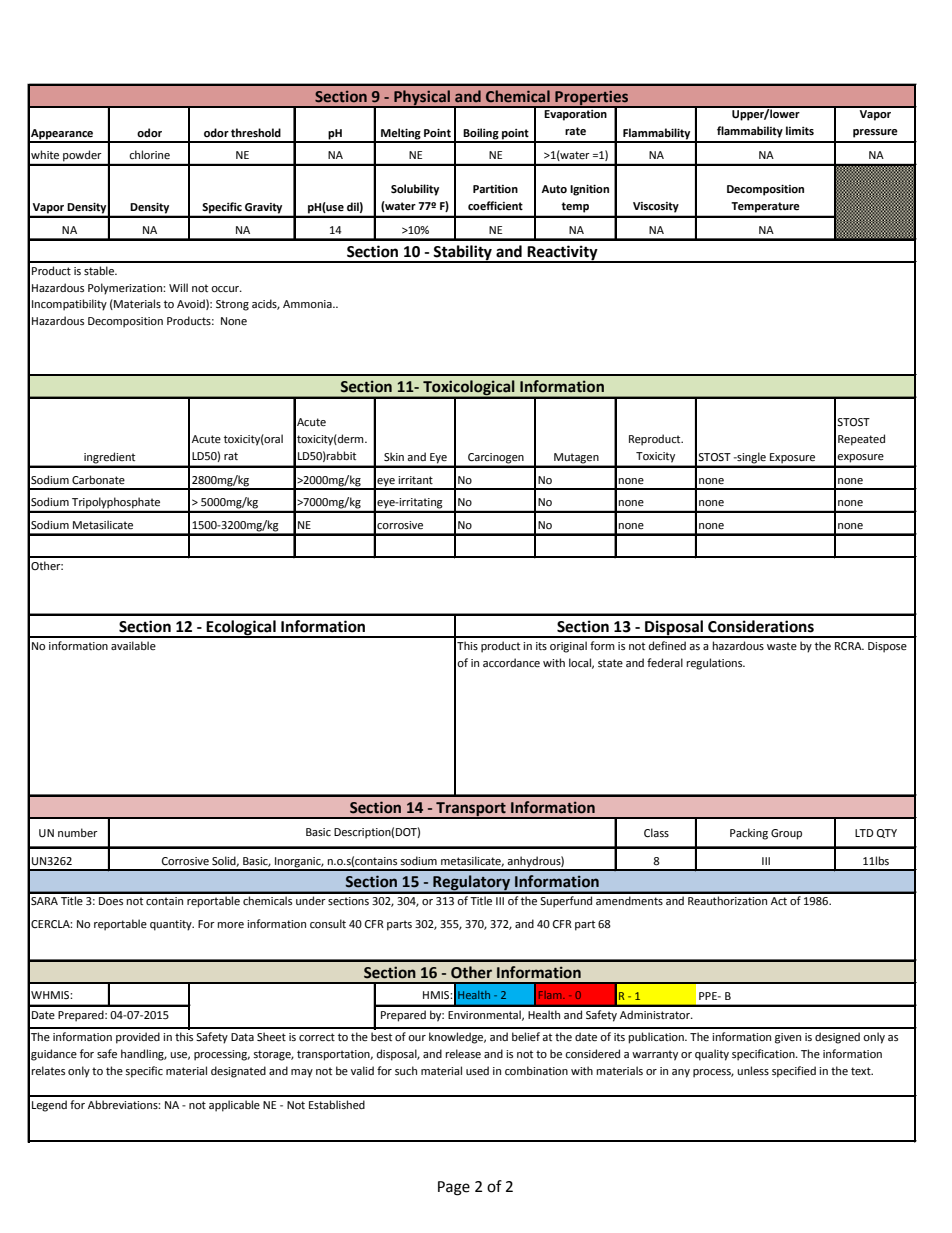 This screenshot has height=1233, width=952. I want to click on Page, so click(454, 1188).
